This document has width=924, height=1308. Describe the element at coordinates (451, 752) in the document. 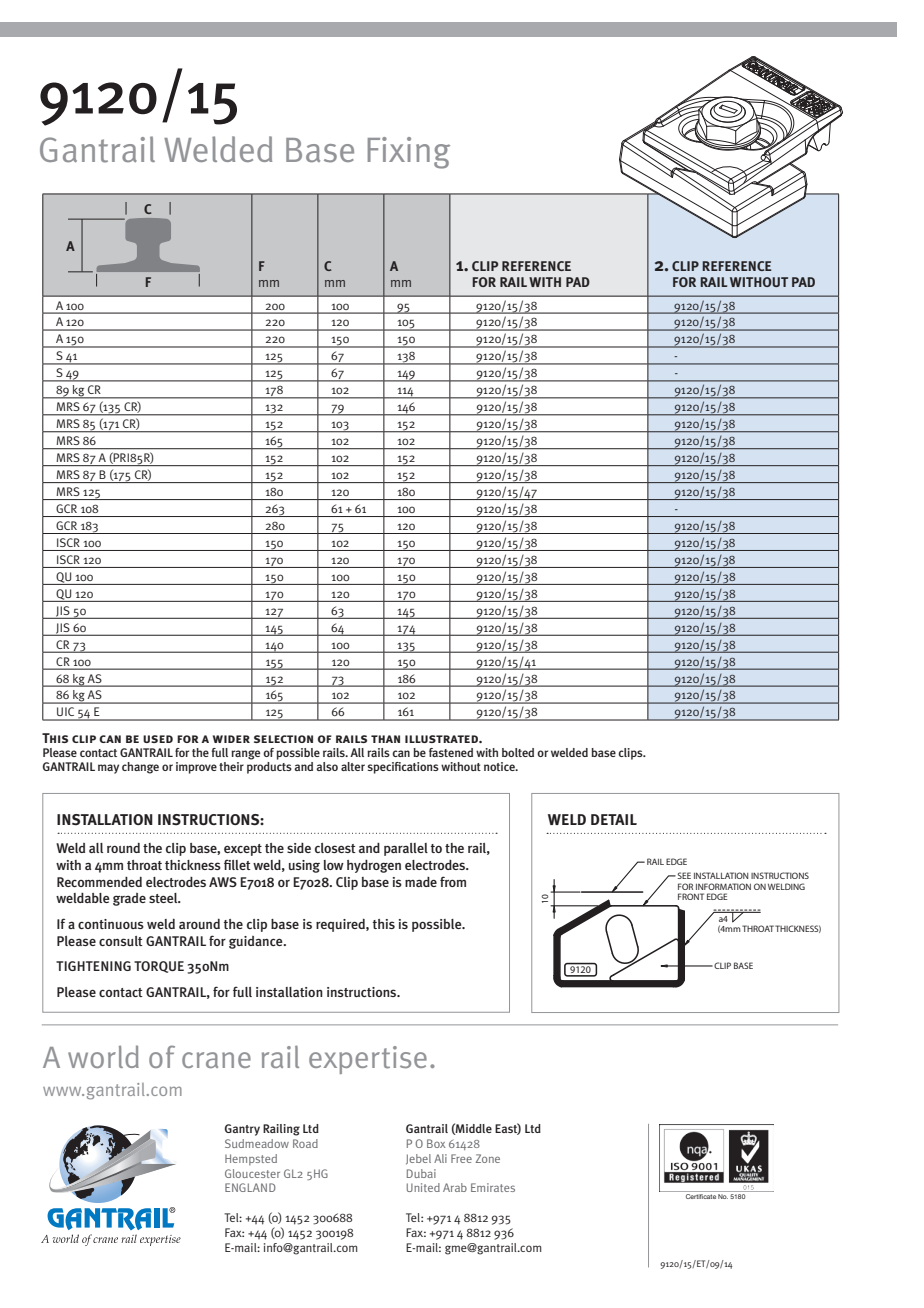

I see `fastened` at that location.
